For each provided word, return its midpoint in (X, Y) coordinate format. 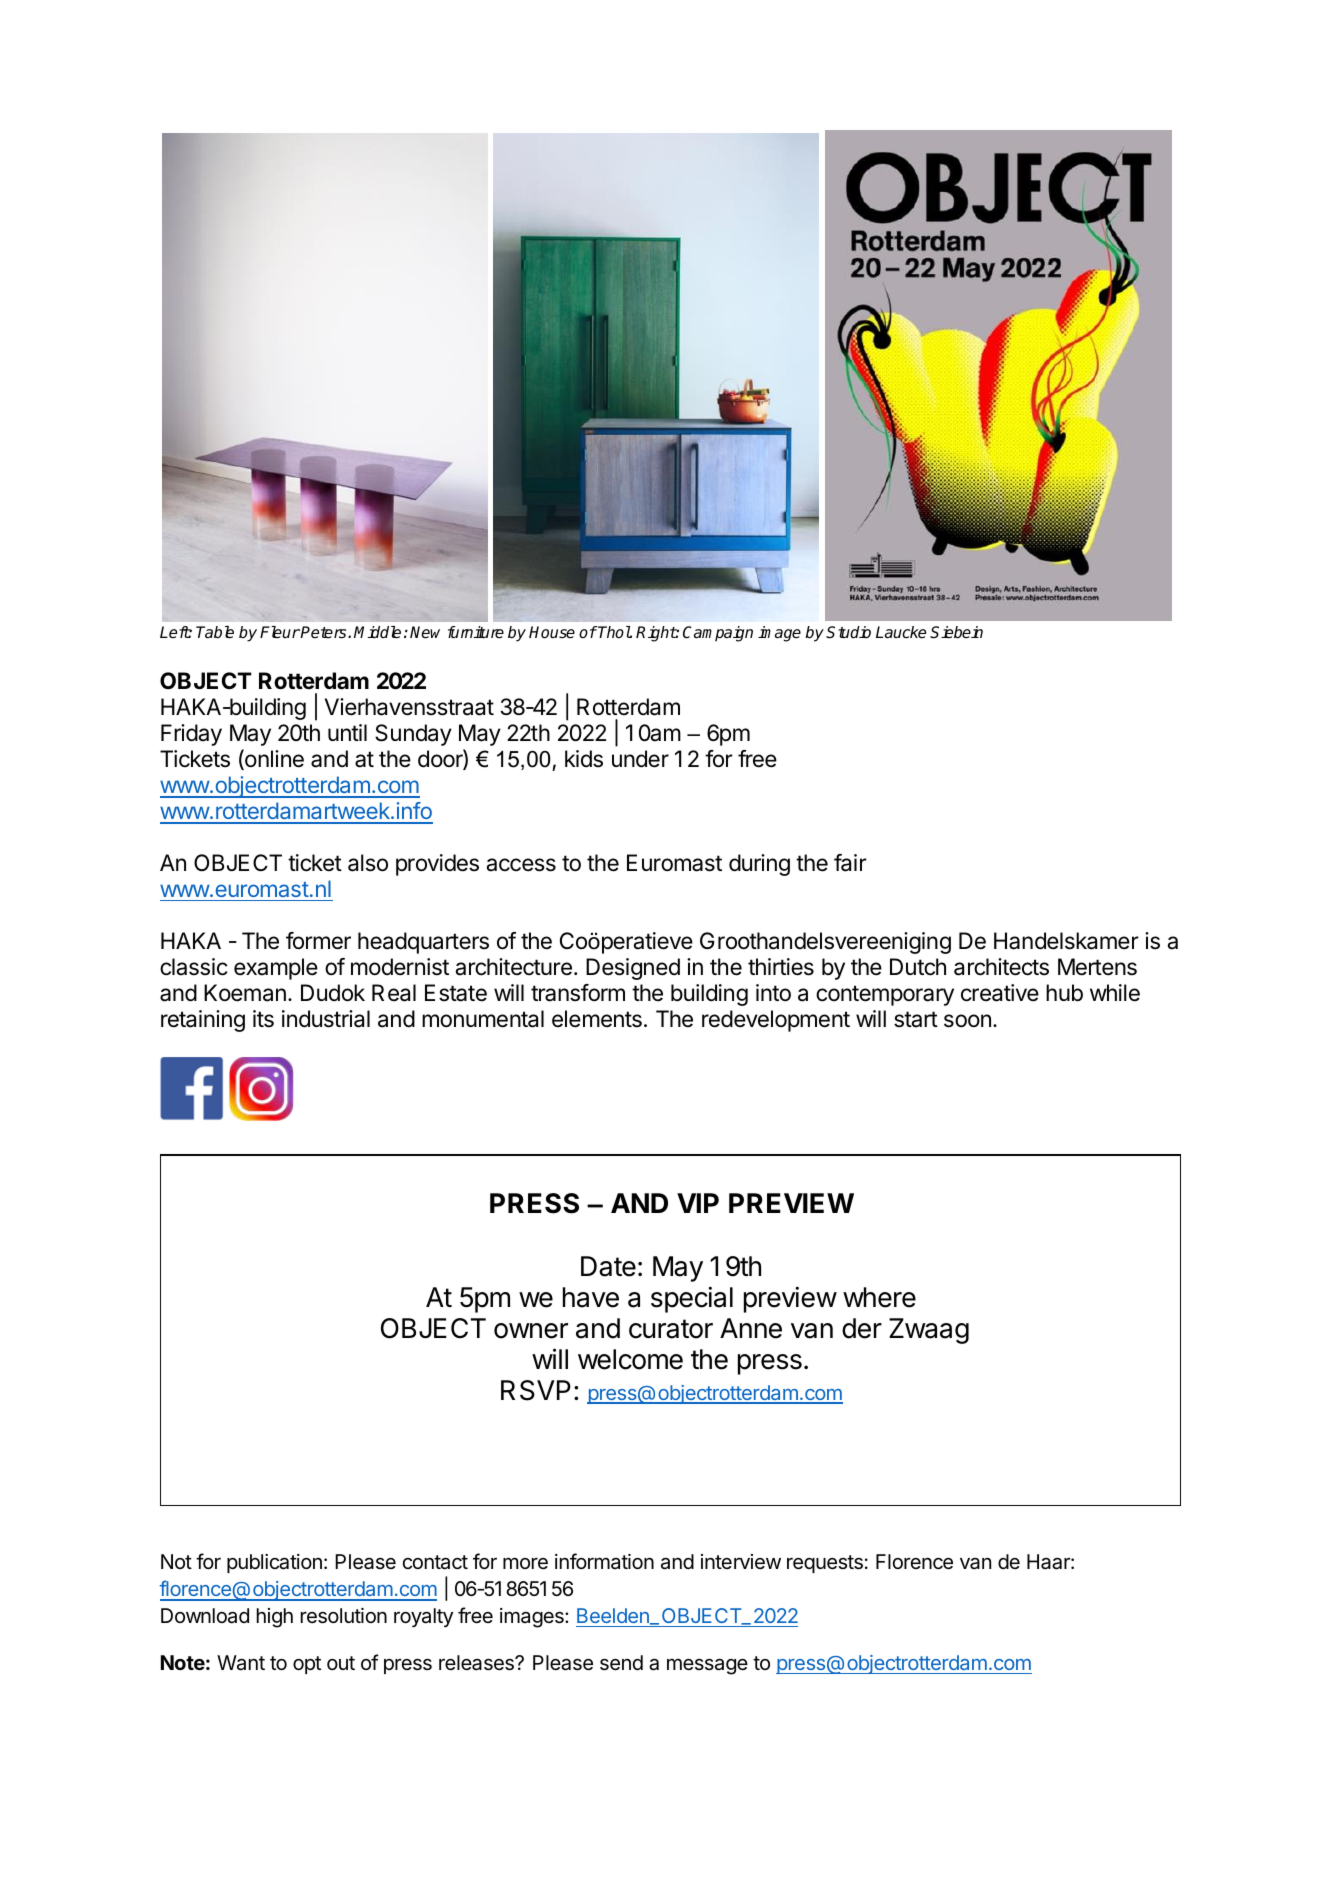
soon (967, 1021)
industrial (326, 1019)
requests (825, 1564)
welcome (630, 1359)
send (621, 1663)
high (275, 1618)
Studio (848, 632)
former (318, 941)
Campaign (718, 634)
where (879, 1297)
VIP (698, 1203)
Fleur (280, 632)
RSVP (536, 1390)
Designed (633, 969)
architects (1001, 967)
